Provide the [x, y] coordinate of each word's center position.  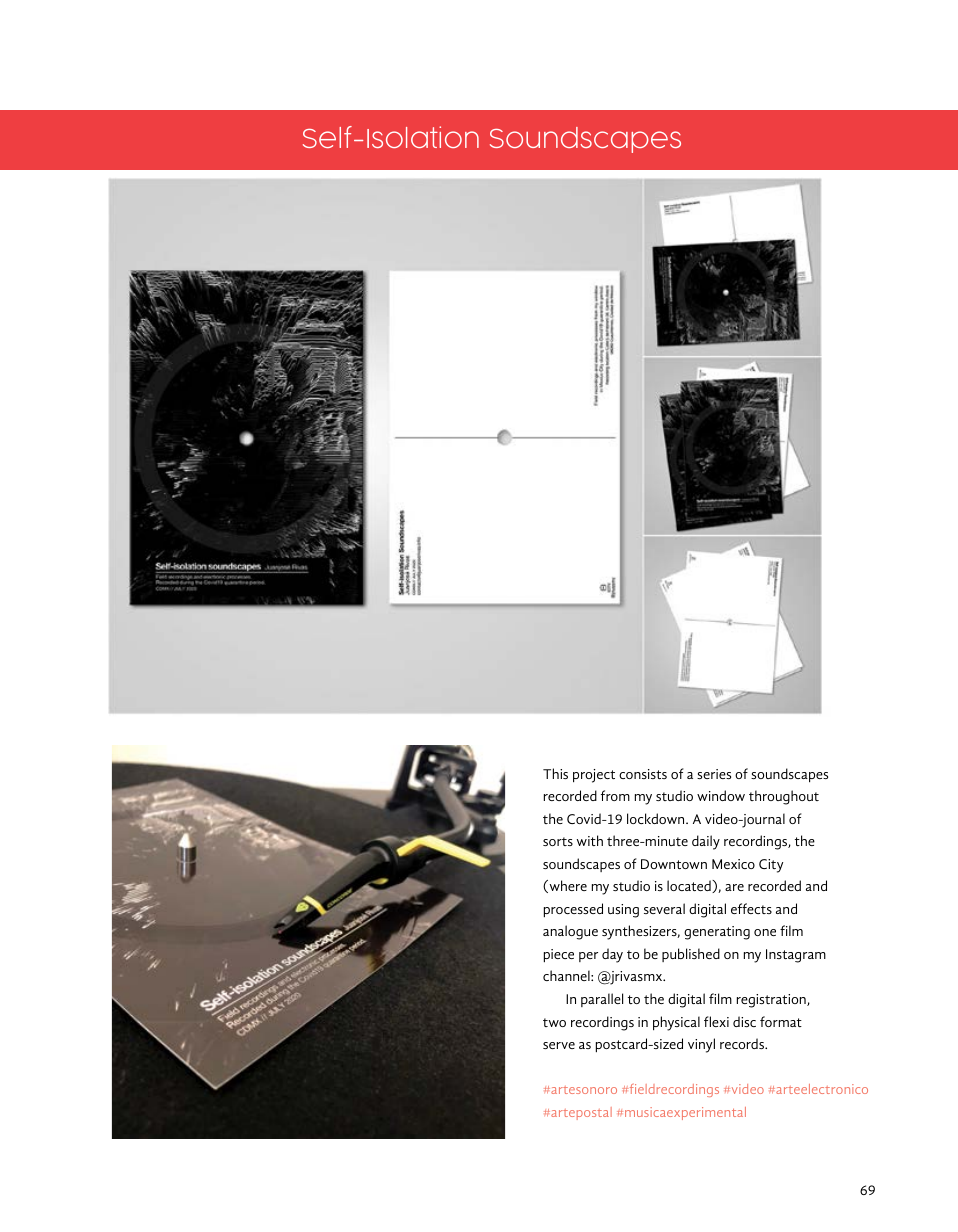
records [743, 1043]
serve [559, 1045]
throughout [784, 797]
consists [643, 774]
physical [676, 1023]
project [594, 776]
